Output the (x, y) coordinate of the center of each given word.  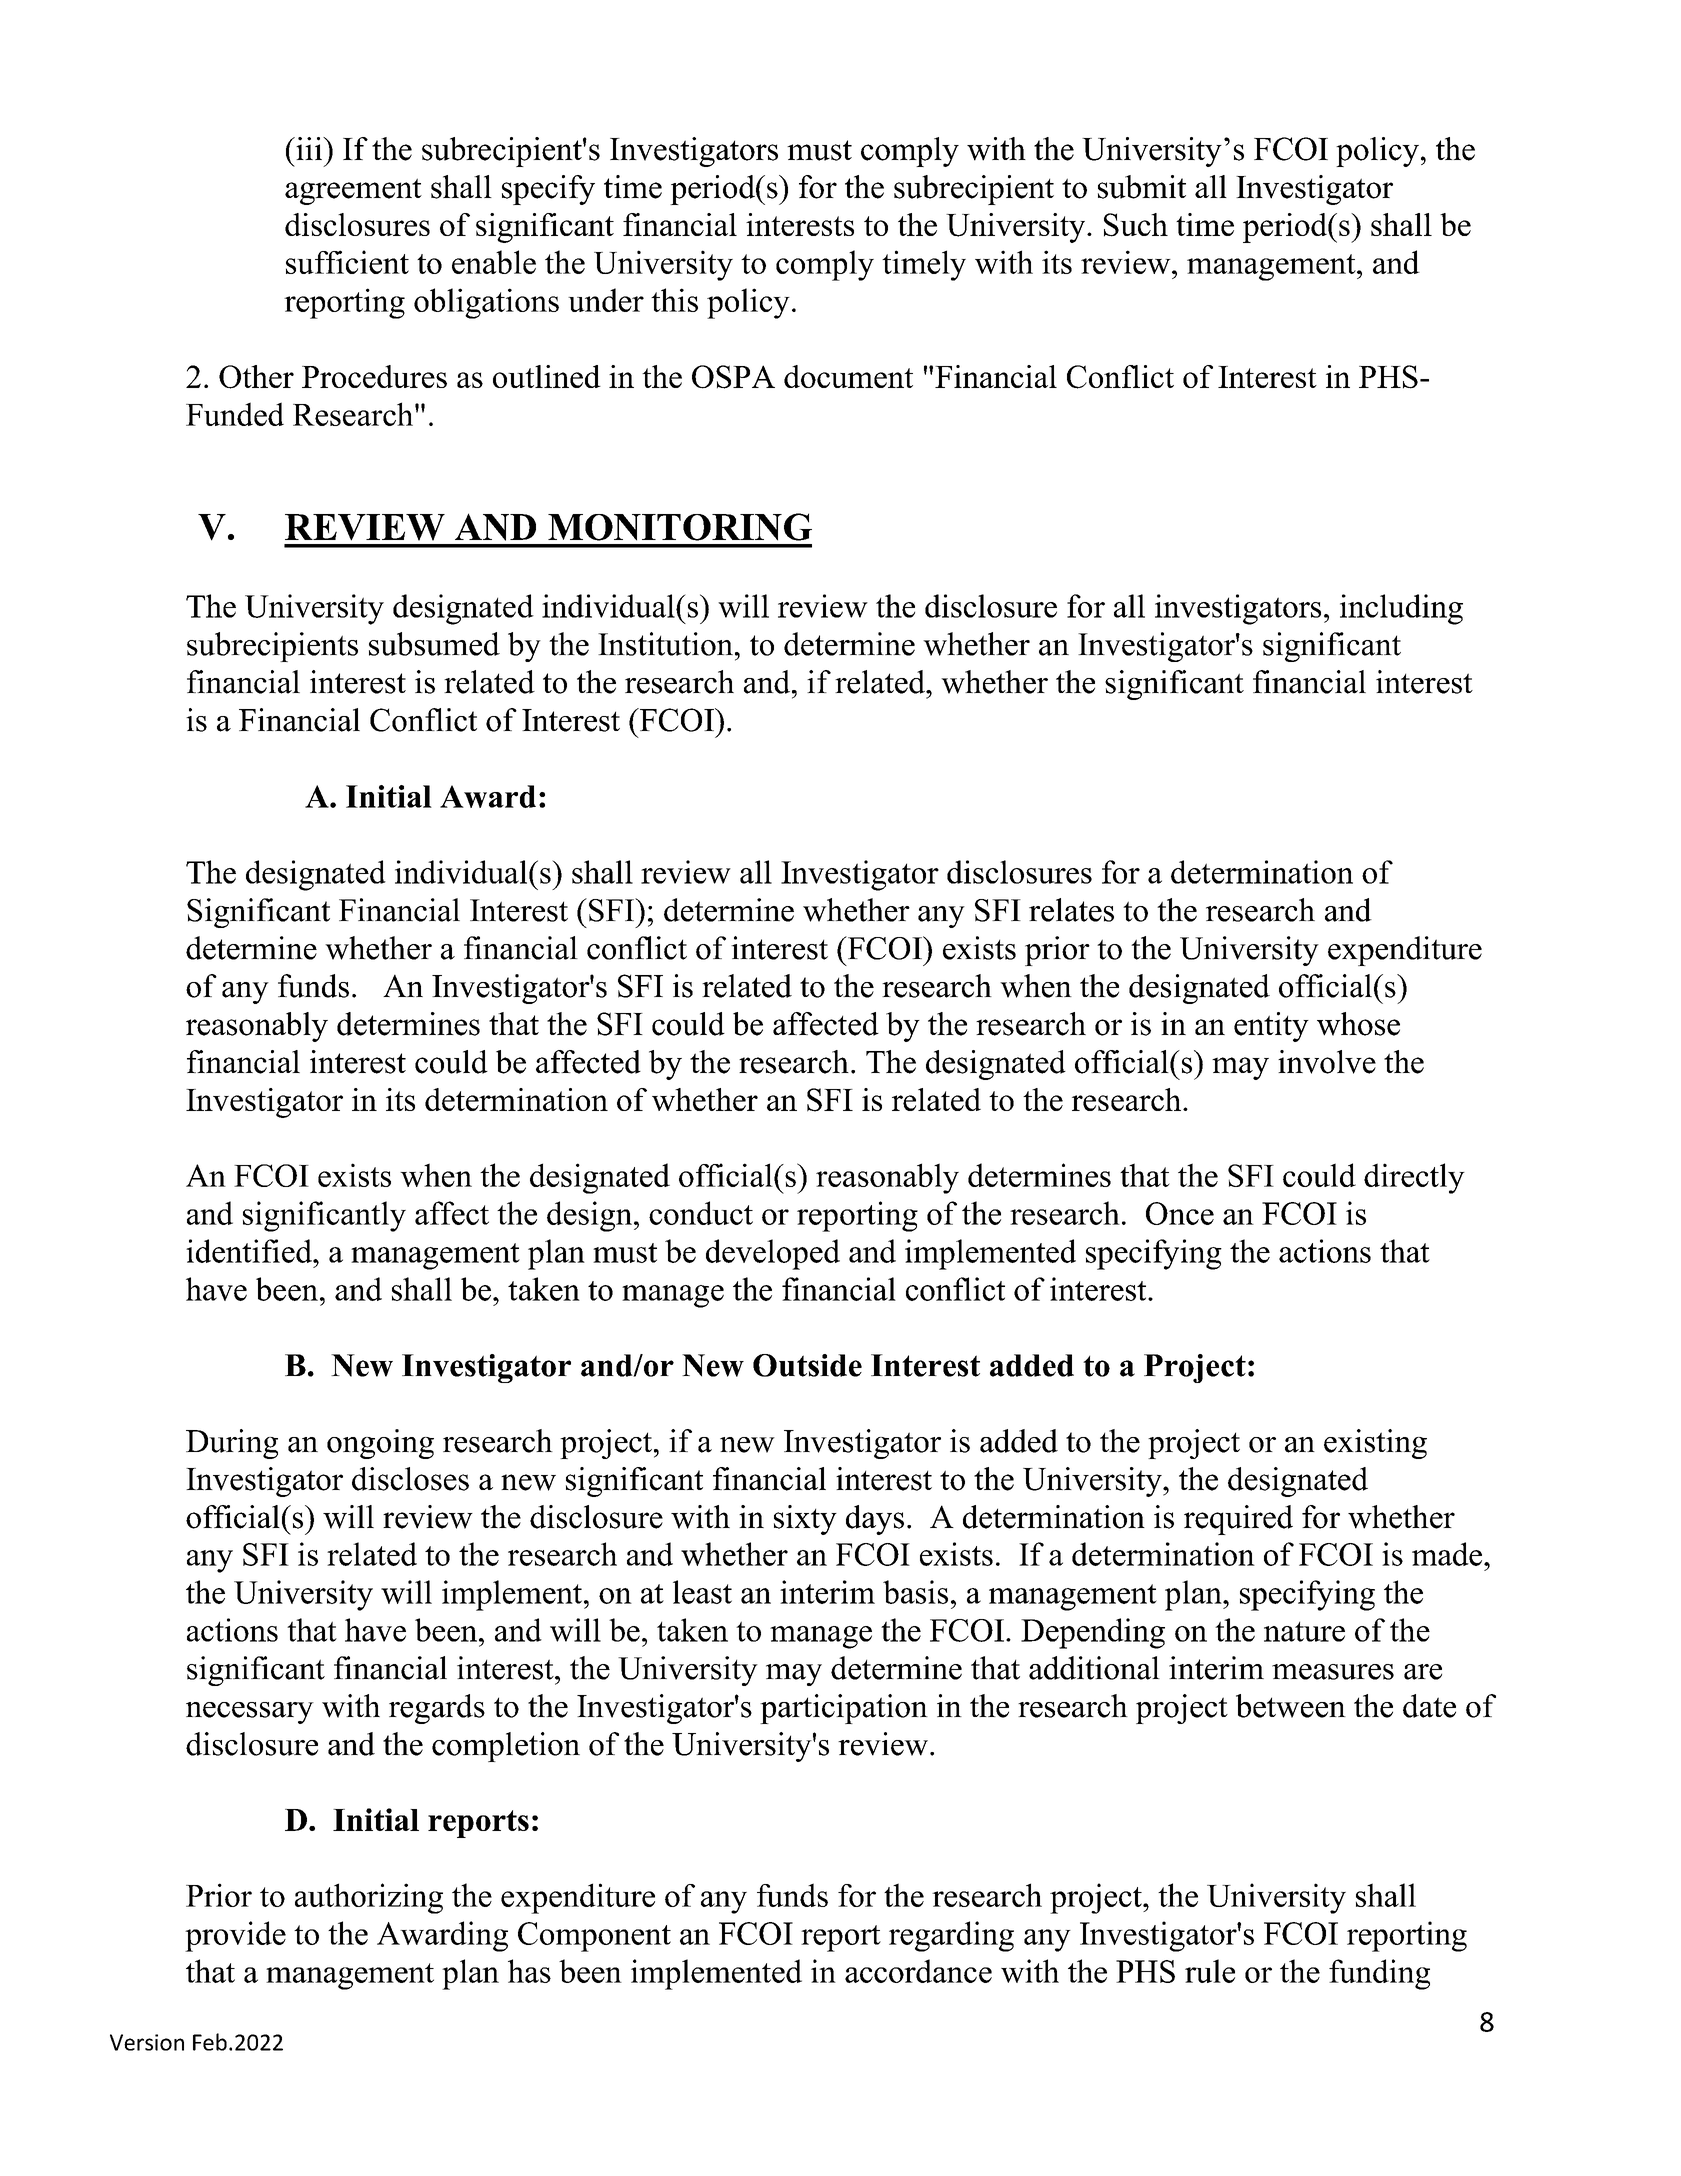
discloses (410, 1479)
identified (250, 1251)
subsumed (434, 644)
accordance (918, 1971)
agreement (353, 191)
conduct (701, 1213)
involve (1327, 1062)
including (1401, 609)
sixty (805, 1520)
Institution (665, 644)
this (674, 300)
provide (235, 1936)
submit (1142, 187)
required (1238, 1520)
